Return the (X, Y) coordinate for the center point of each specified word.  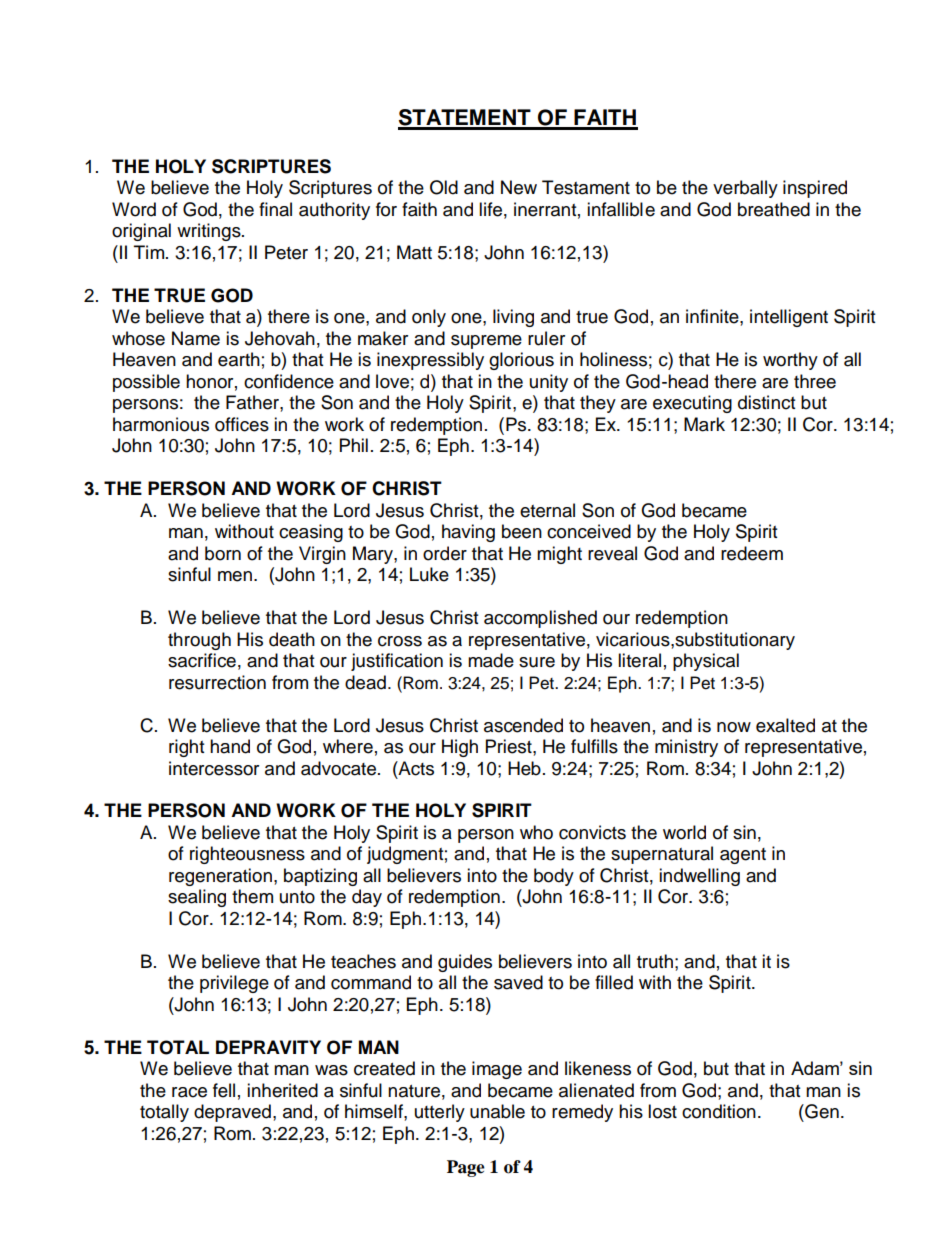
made (491, 660)
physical (706, 662)
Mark (704, 424)
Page (466, 1168)
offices (242, 424)
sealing (197, 898)
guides (465, 963)
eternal (547, 510)
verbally (745, 189)
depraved (232, 1113)
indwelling (699, 877)
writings (210, 232)
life (490, 209)
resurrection (217, 682)
